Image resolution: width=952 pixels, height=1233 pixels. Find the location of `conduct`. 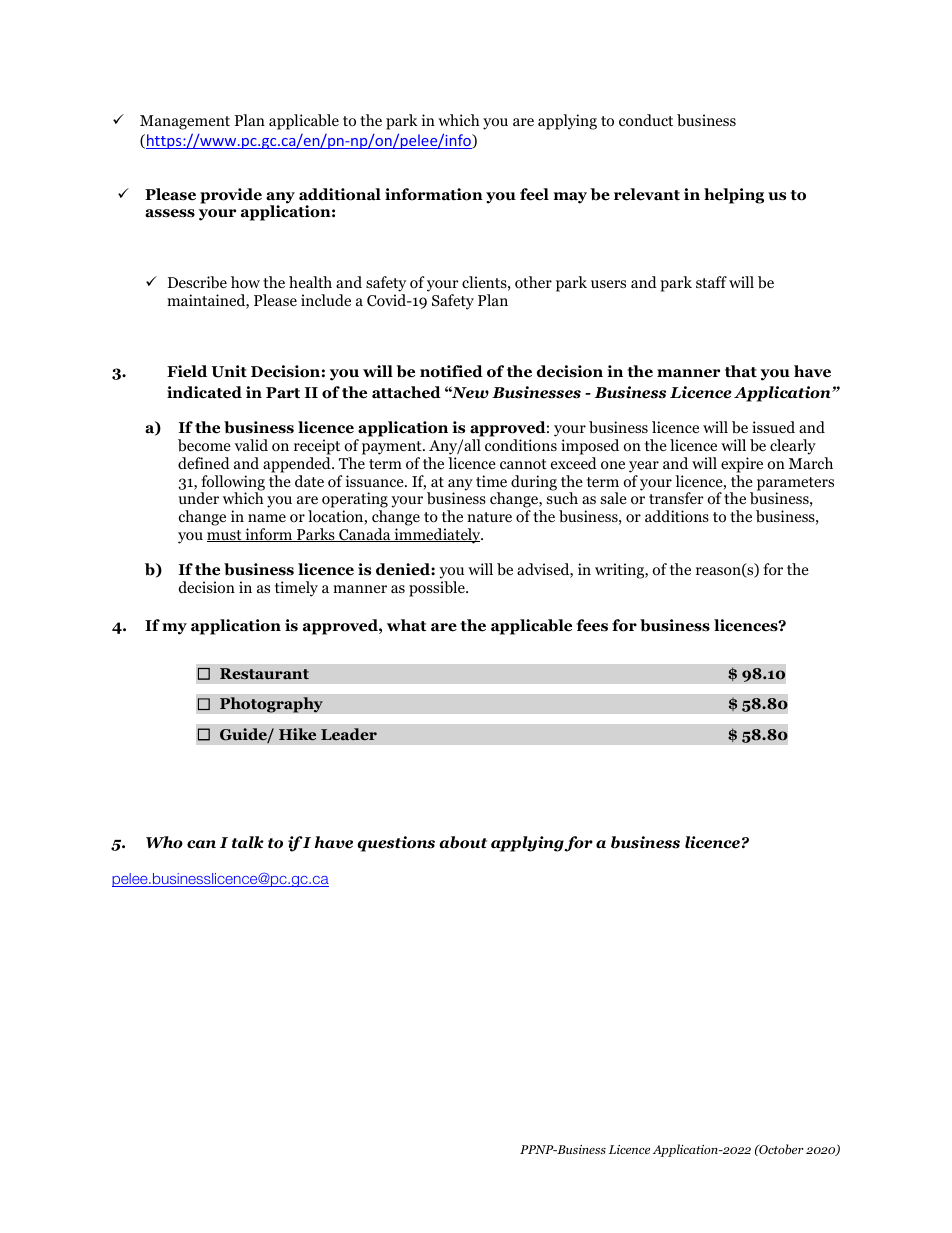

conduct is located at coordinates (646, 120).
